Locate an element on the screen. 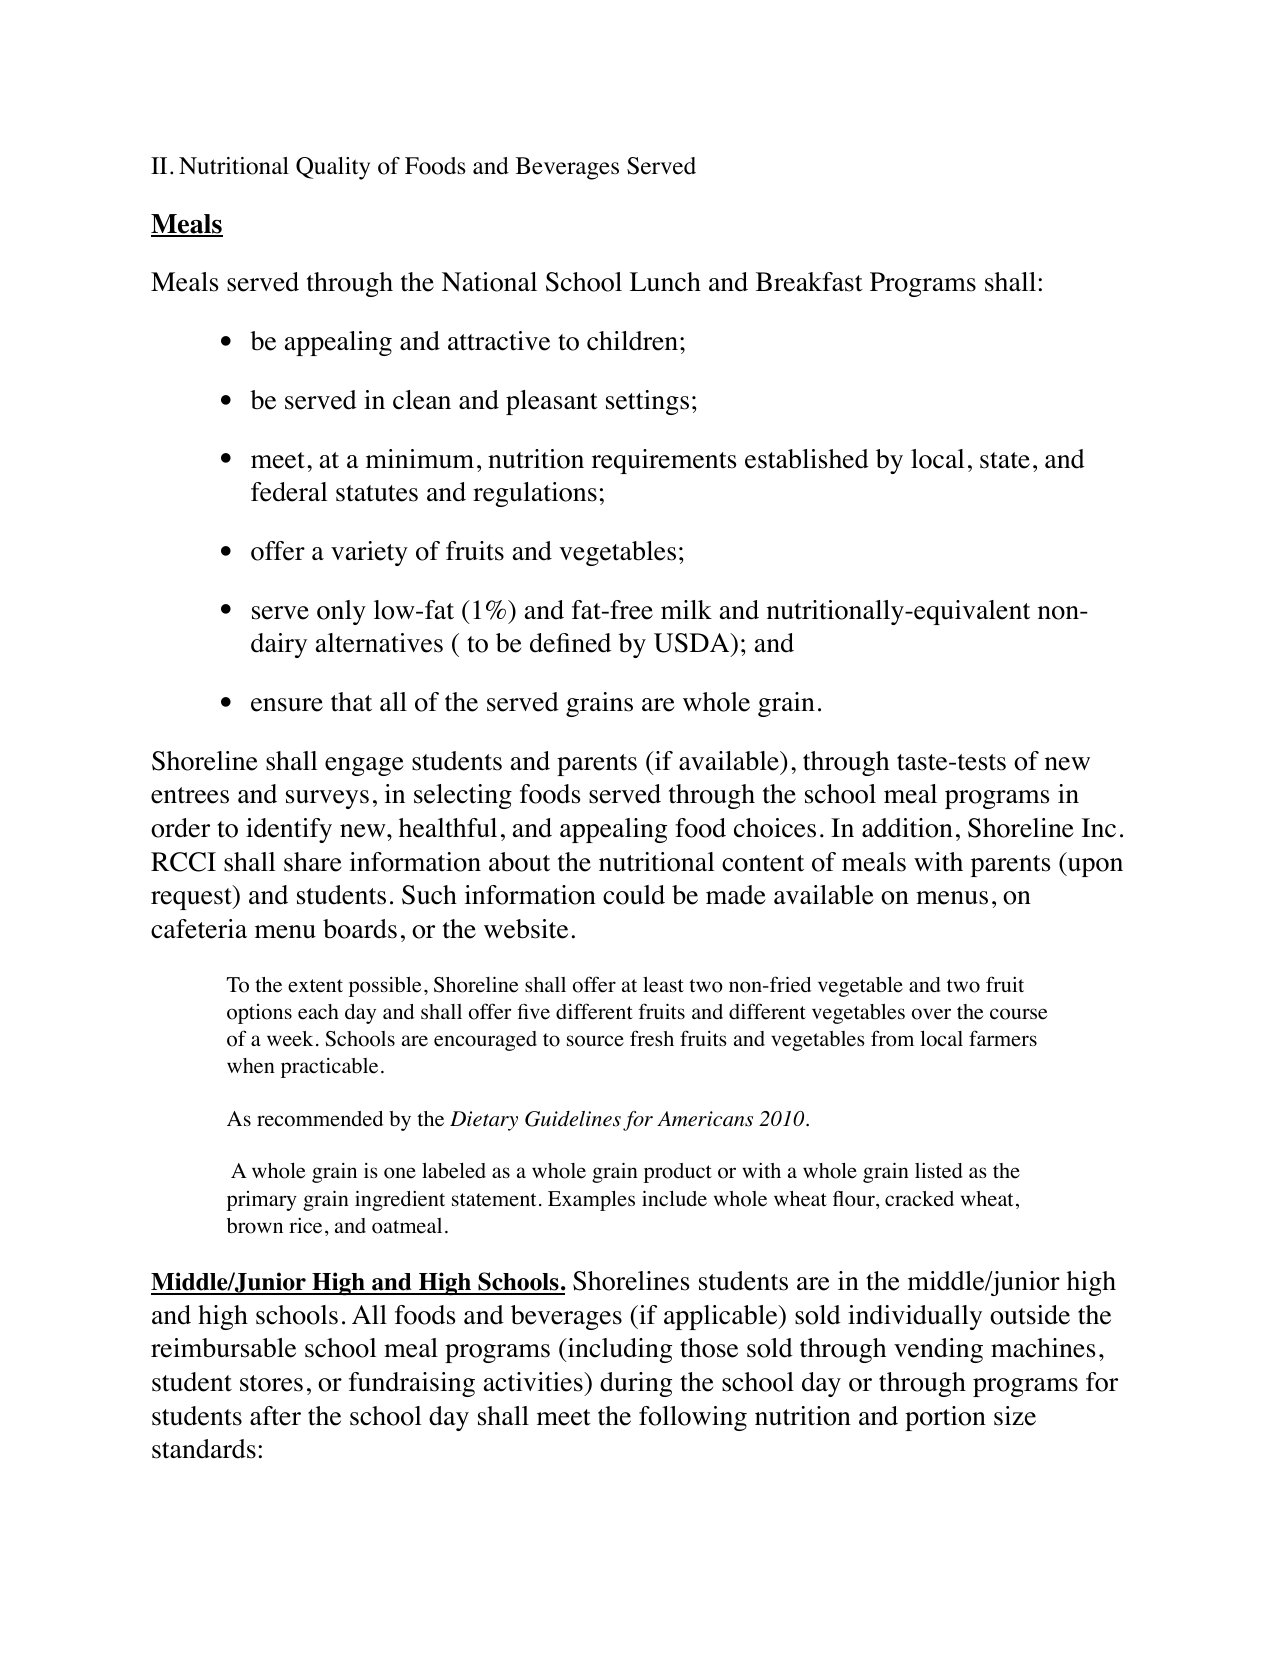  requirements is located at coordinates (664, 461).
